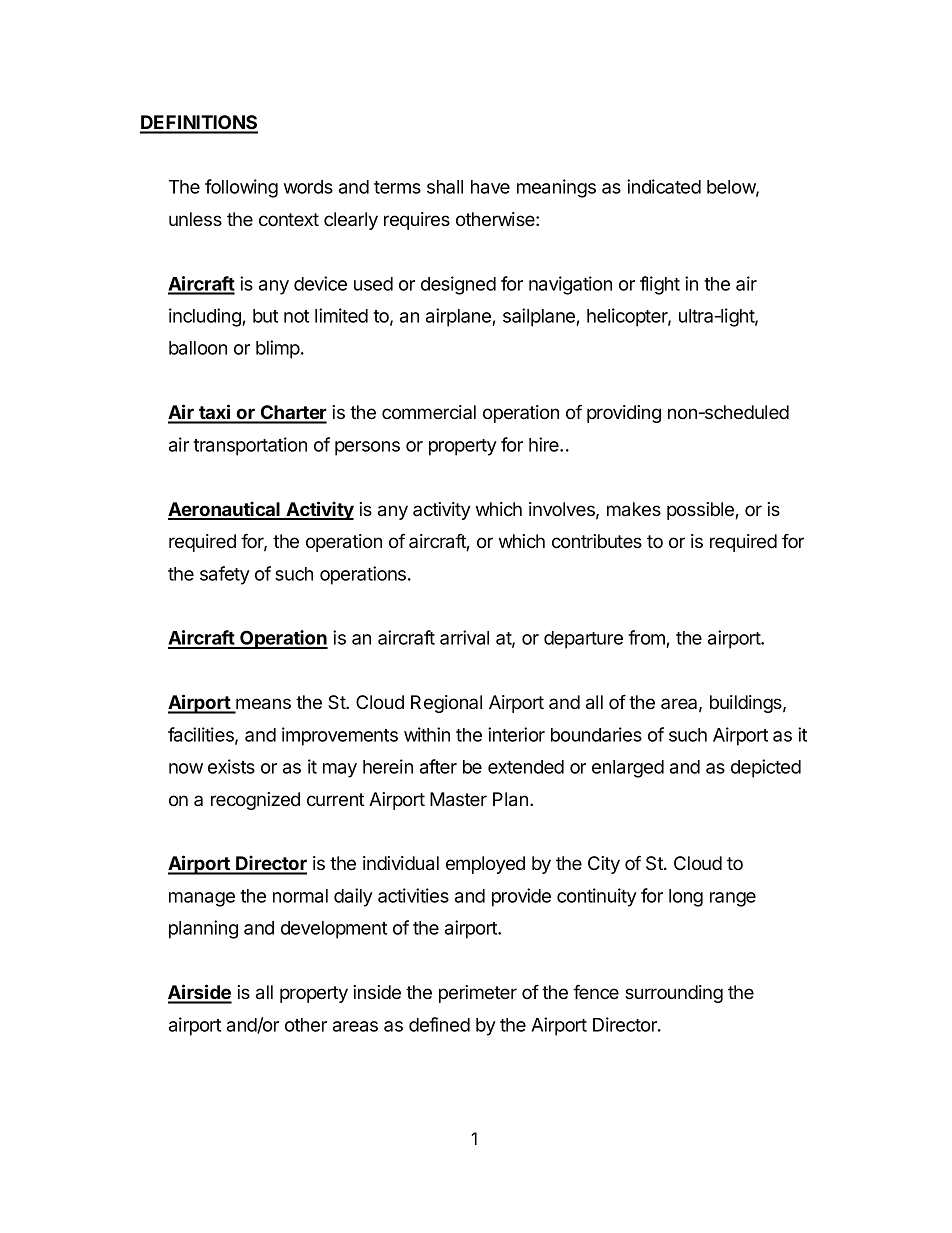 This screenshot has width=952, height=1233. What do you see at coordinates (225, 575) in the screenshot?
I see `safety` at bounding box center [225, 575].
